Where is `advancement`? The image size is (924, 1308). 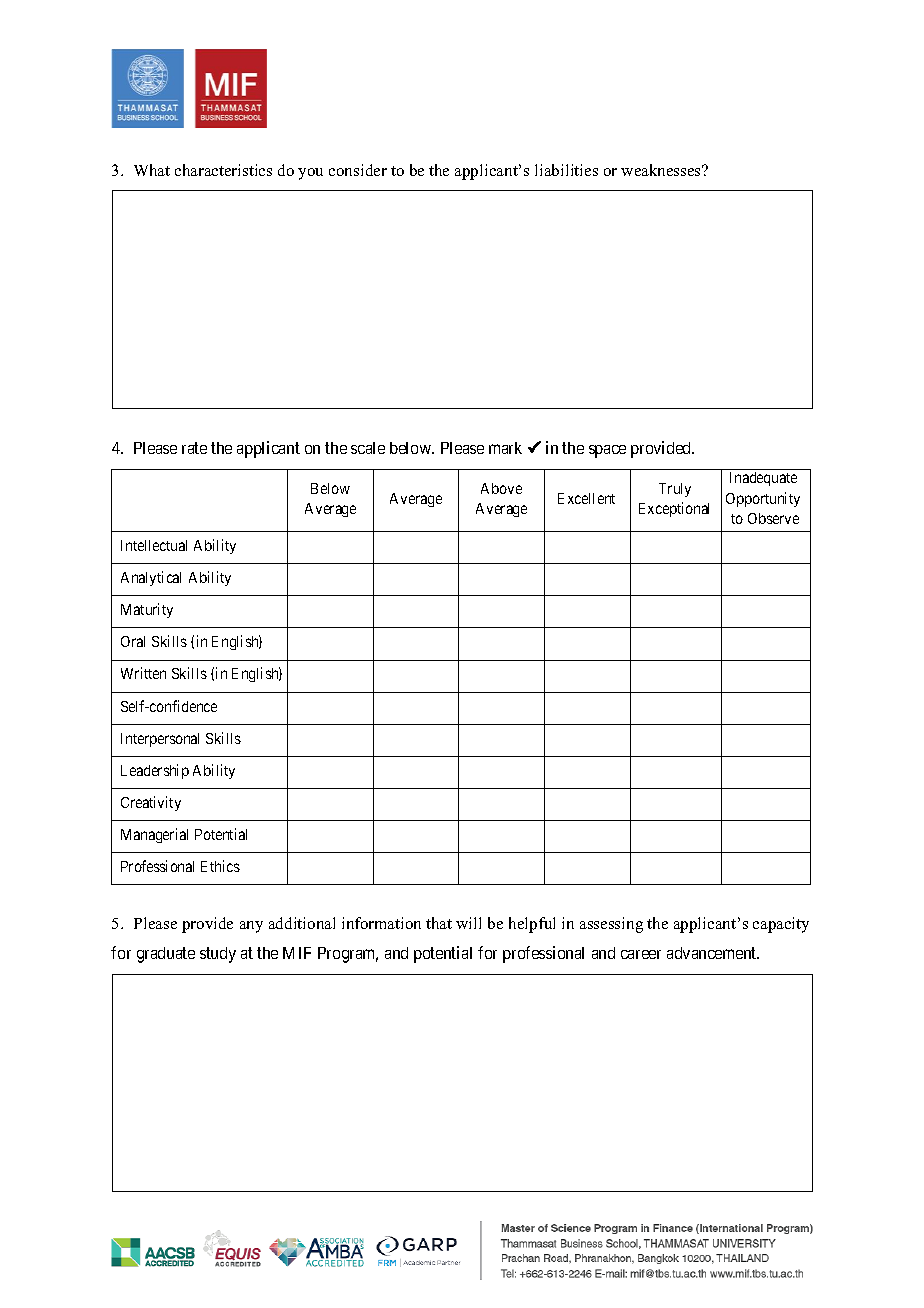 advancement is located at coordinates (713, 953).
